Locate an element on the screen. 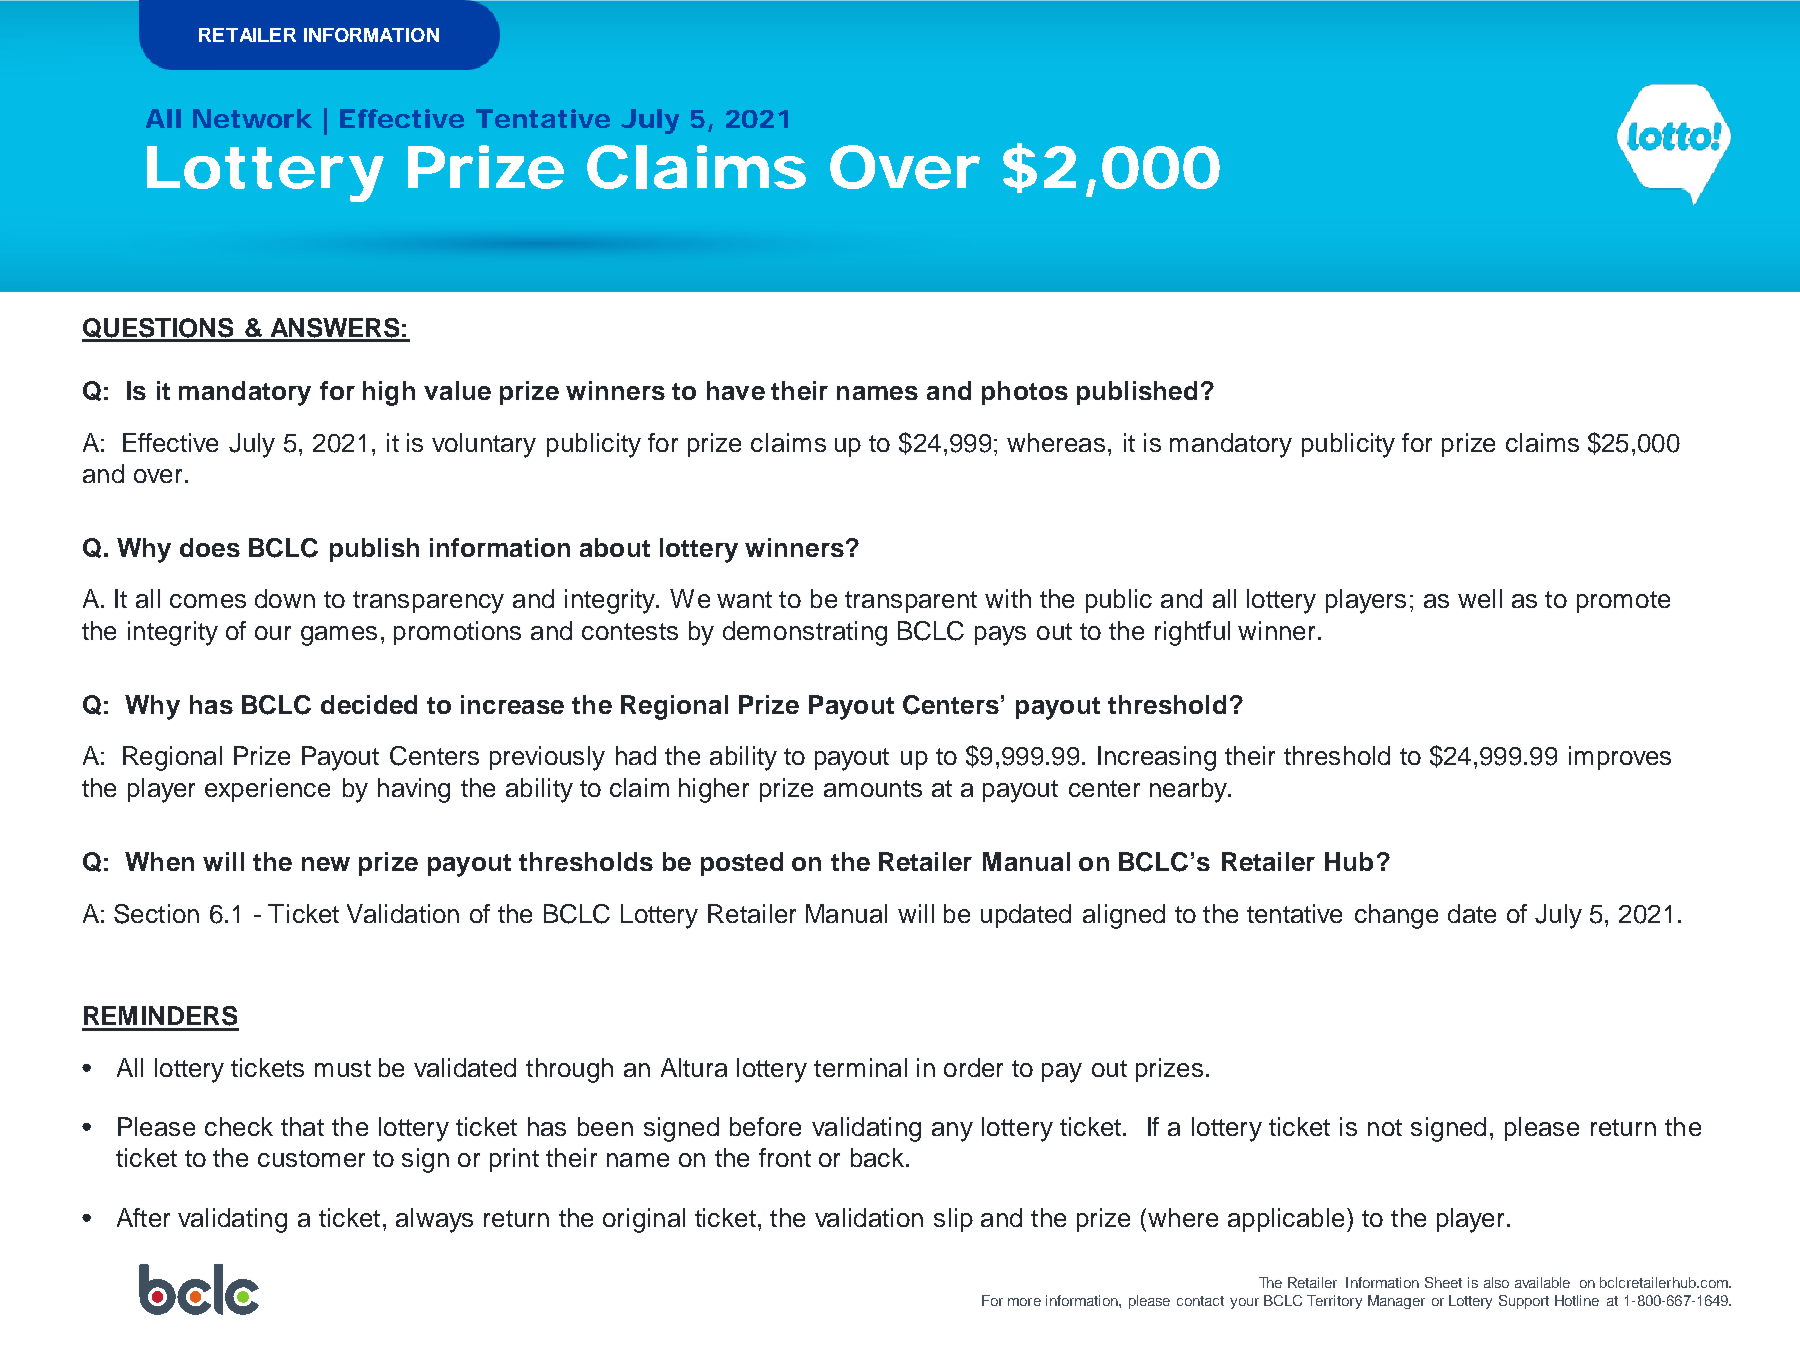  change is located at coordinates (1396, 916).
